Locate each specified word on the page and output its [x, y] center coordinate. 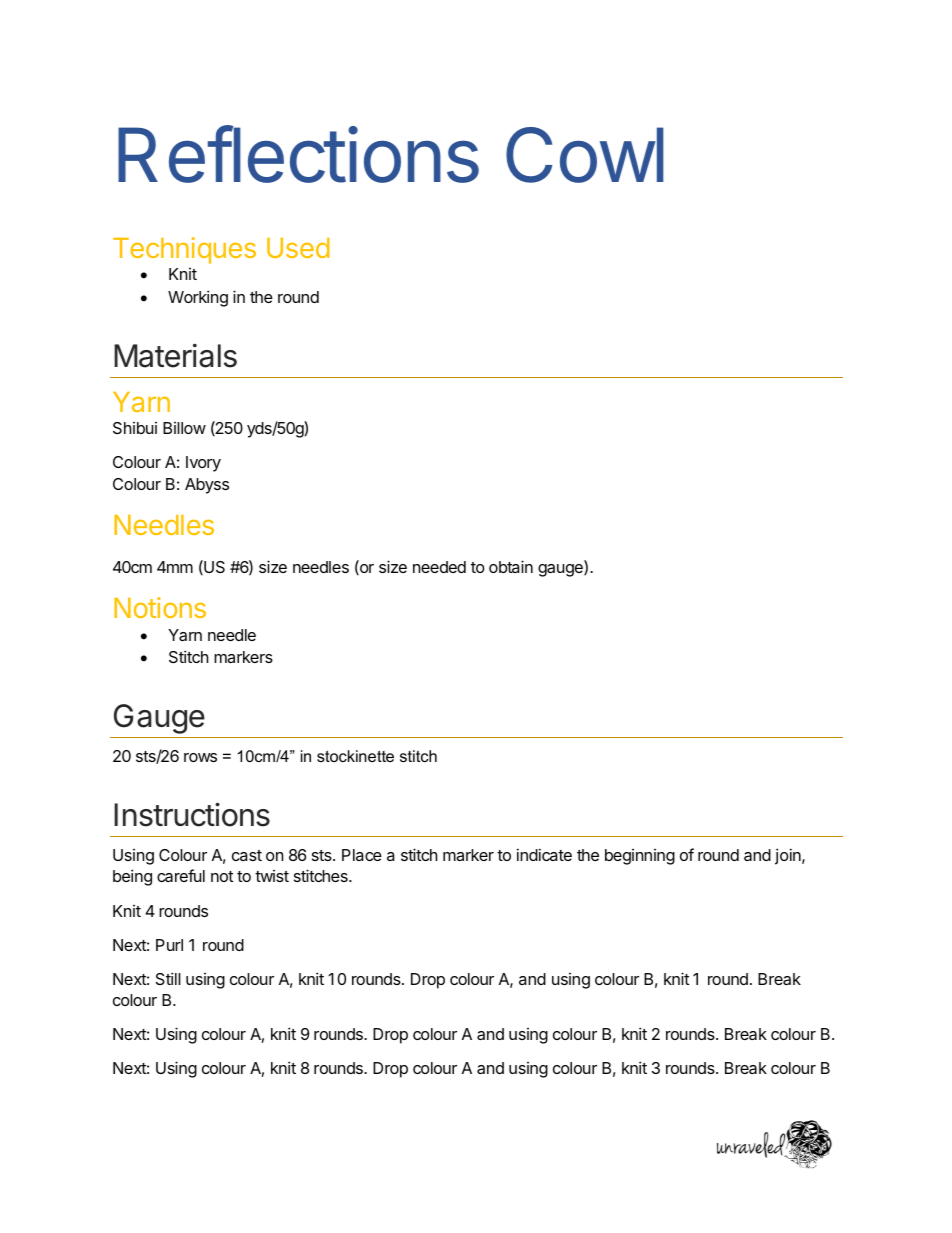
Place [362, 855]
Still [168, 978]
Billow [184, 428]
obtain [511, 566]
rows [200, 757]
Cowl [585, 155]
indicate [544, 854]
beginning [640, 857]
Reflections [298, 154]
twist [272, 876]
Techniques [184, 250]
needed [439, 567]
